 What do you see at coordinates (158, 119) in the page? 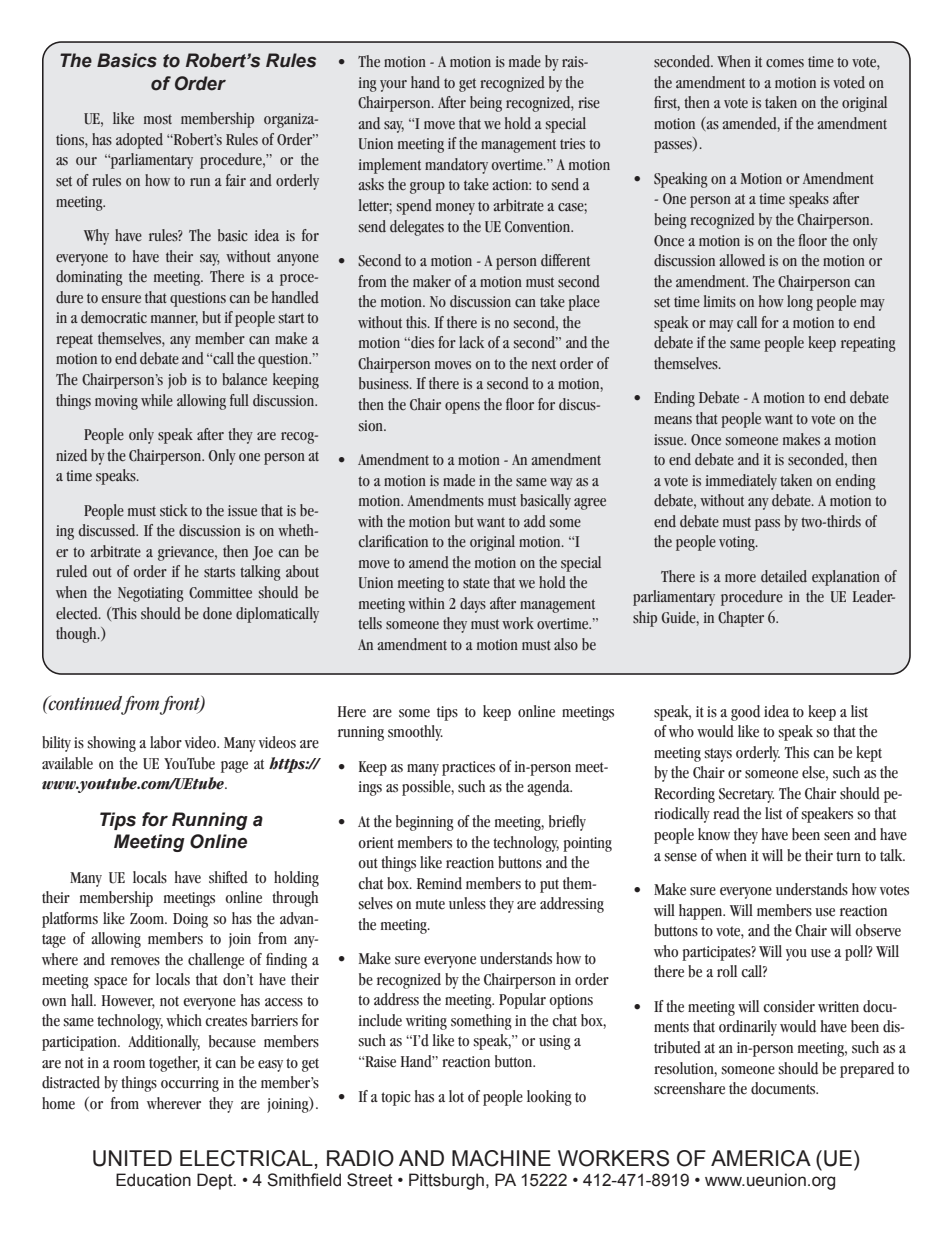
I see `most` at bounding box center [158, 119].
